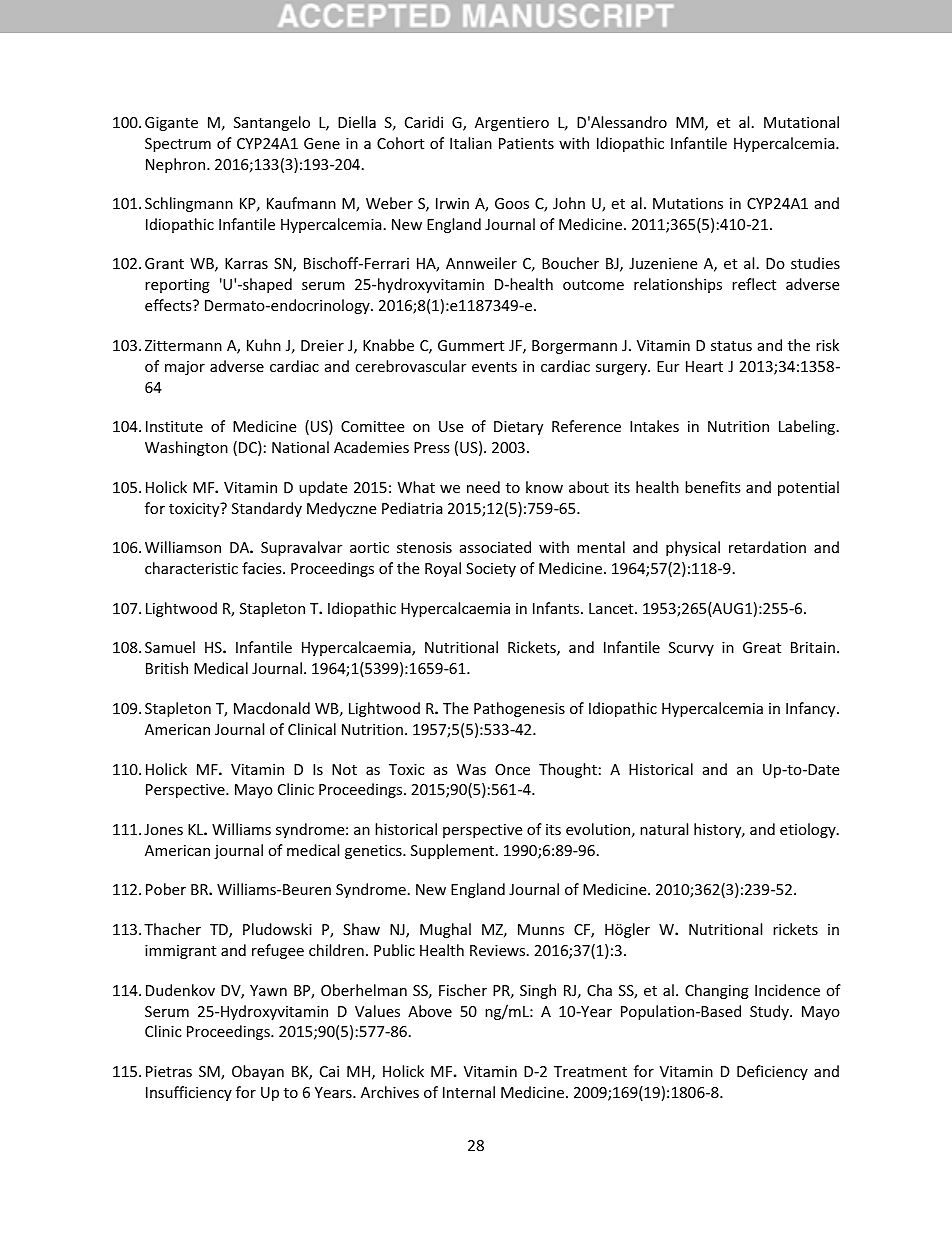 The height and width of the image is (1233, 952). What do you see at coordinates (494, 367) in the image?
I see `events` at bounding box center [494, 367].
